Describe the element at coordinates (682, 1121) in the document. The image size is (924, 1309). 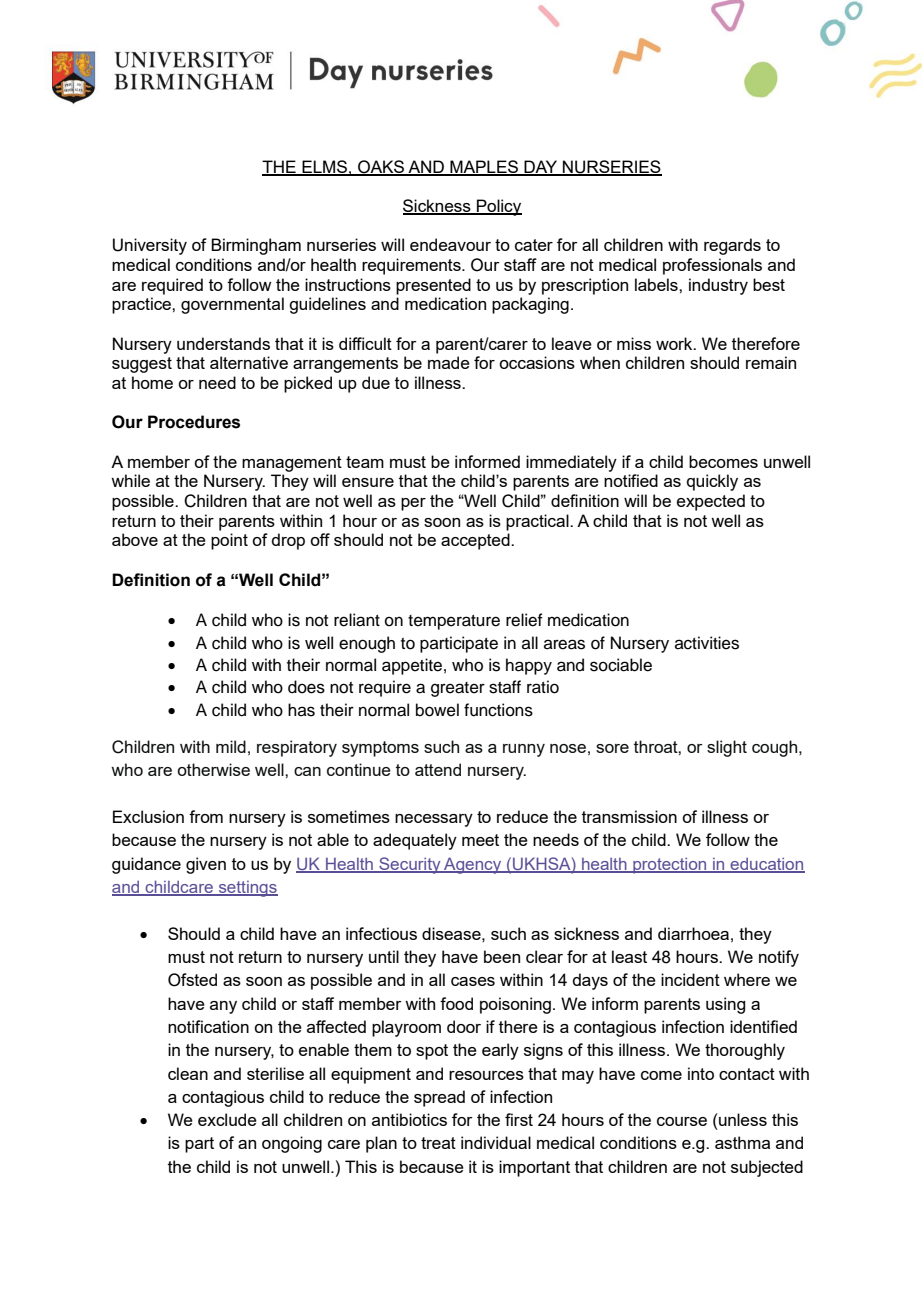
I see `course` at that location.
